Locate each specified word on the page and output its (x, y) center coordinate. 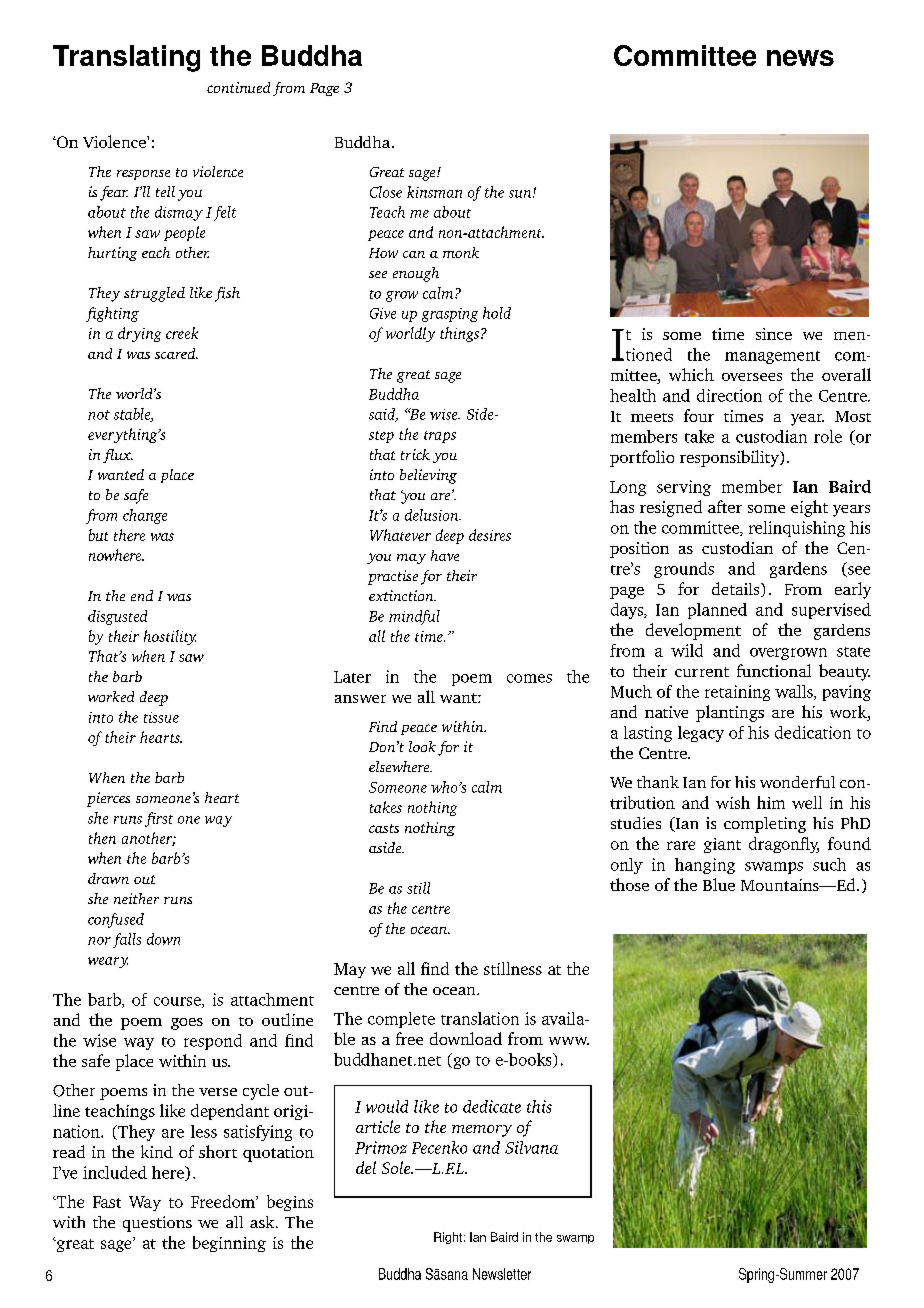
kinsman (434, 192)
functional (774, 670)
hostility (170, 637)
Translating (126, 58)
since (774, 334)
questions (157, 1224)
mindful (414, 617)
